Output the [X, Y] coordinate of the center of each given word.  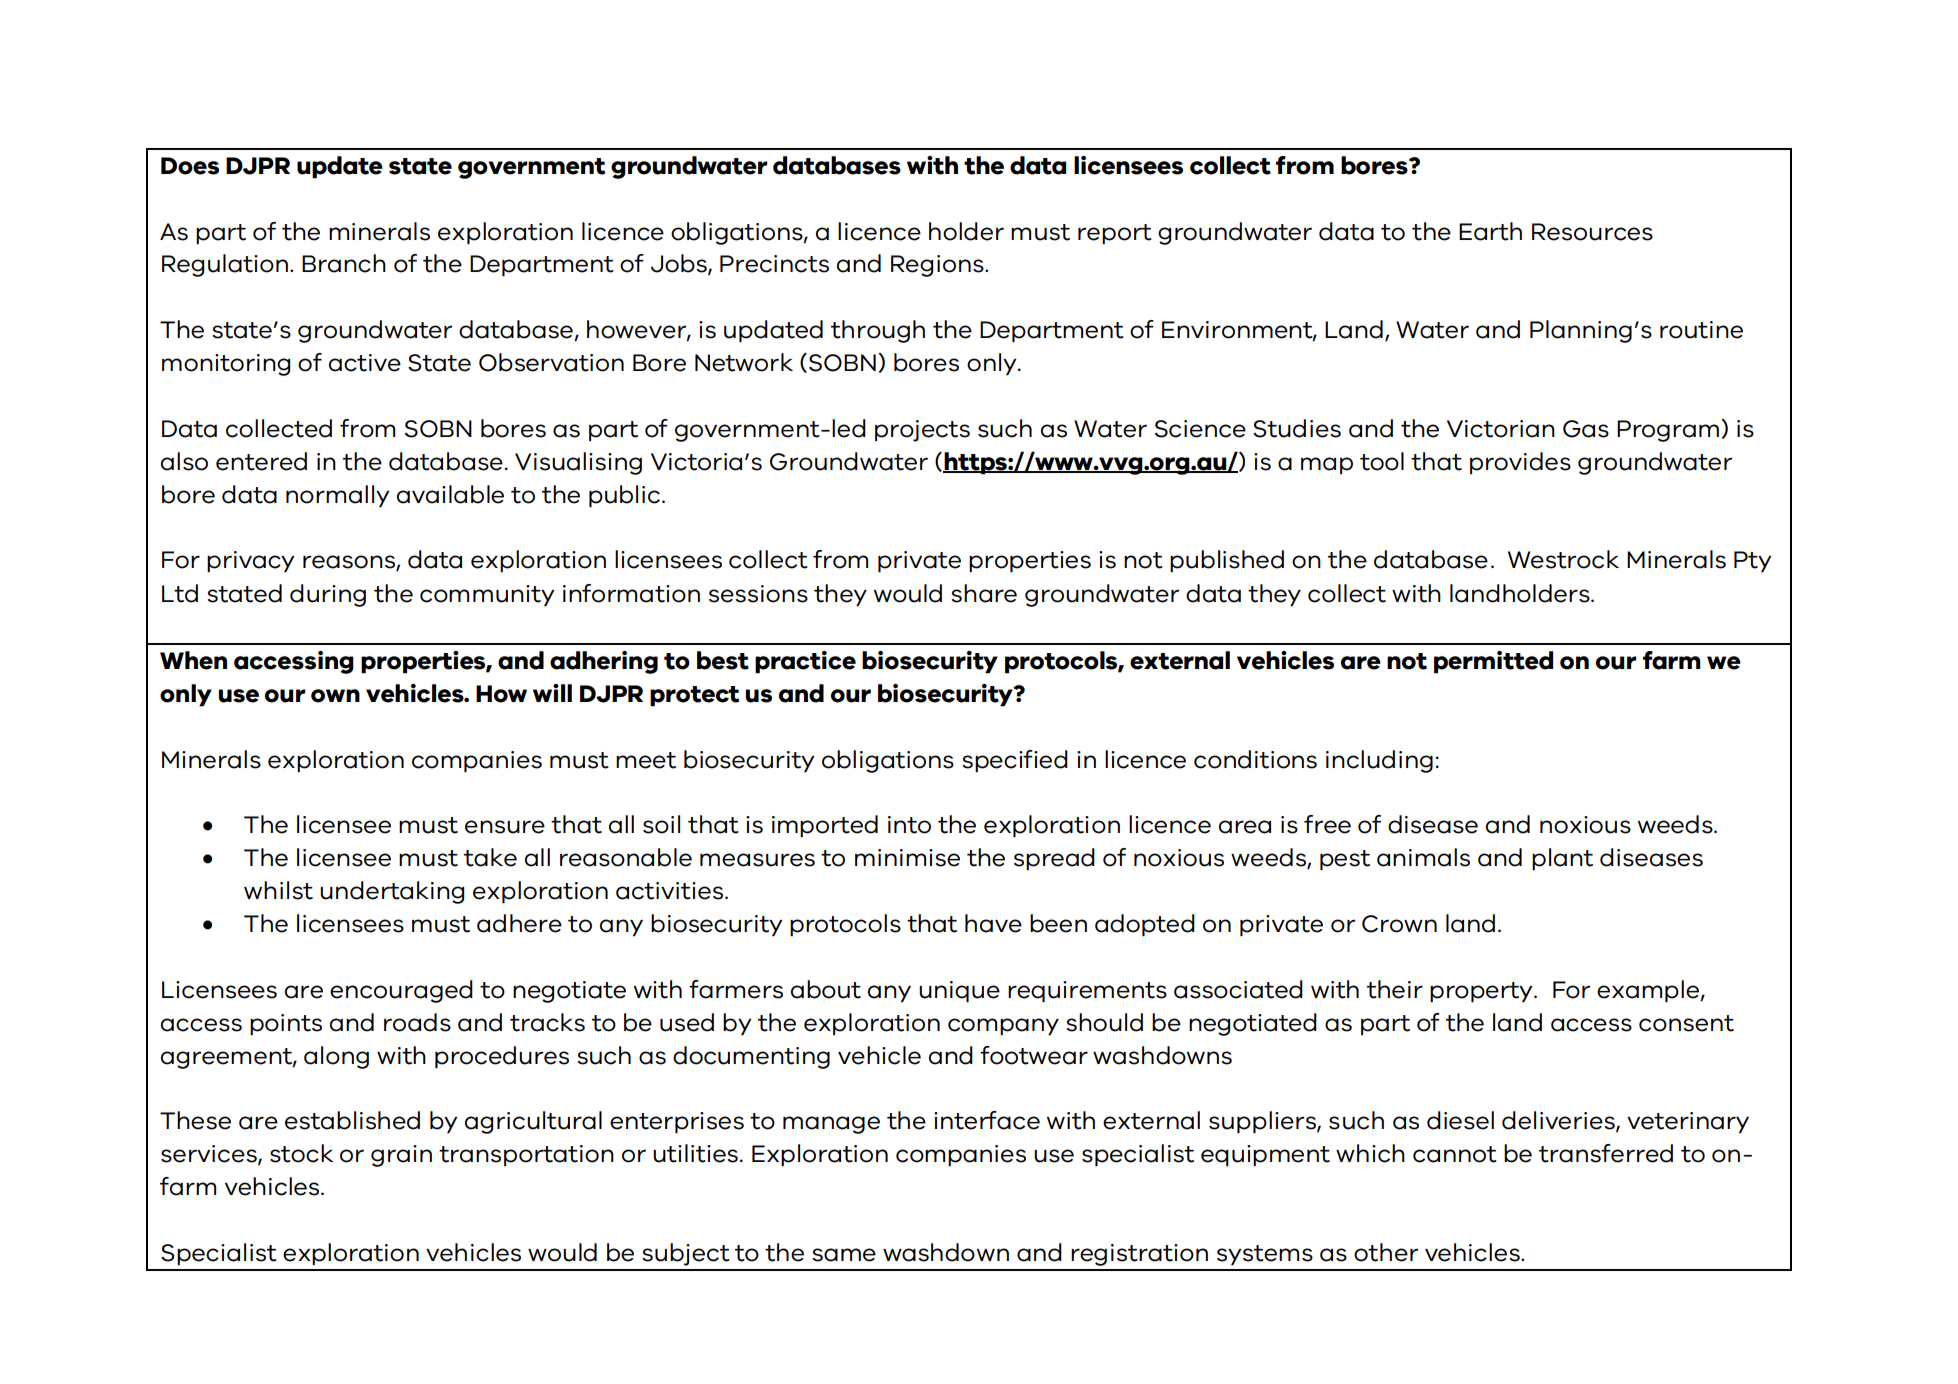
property [1482, 992]
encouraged [401, 991]
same [844, 1255]
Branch [344, 263]
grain [401, 1156]
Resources [1592, 232]
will [552, 693]
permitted [1493, 662]
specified [1015, 761]
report [1115, 234]
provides [1520, 463]
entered [261, 461]
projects [922, 431]
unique [959, 992]
